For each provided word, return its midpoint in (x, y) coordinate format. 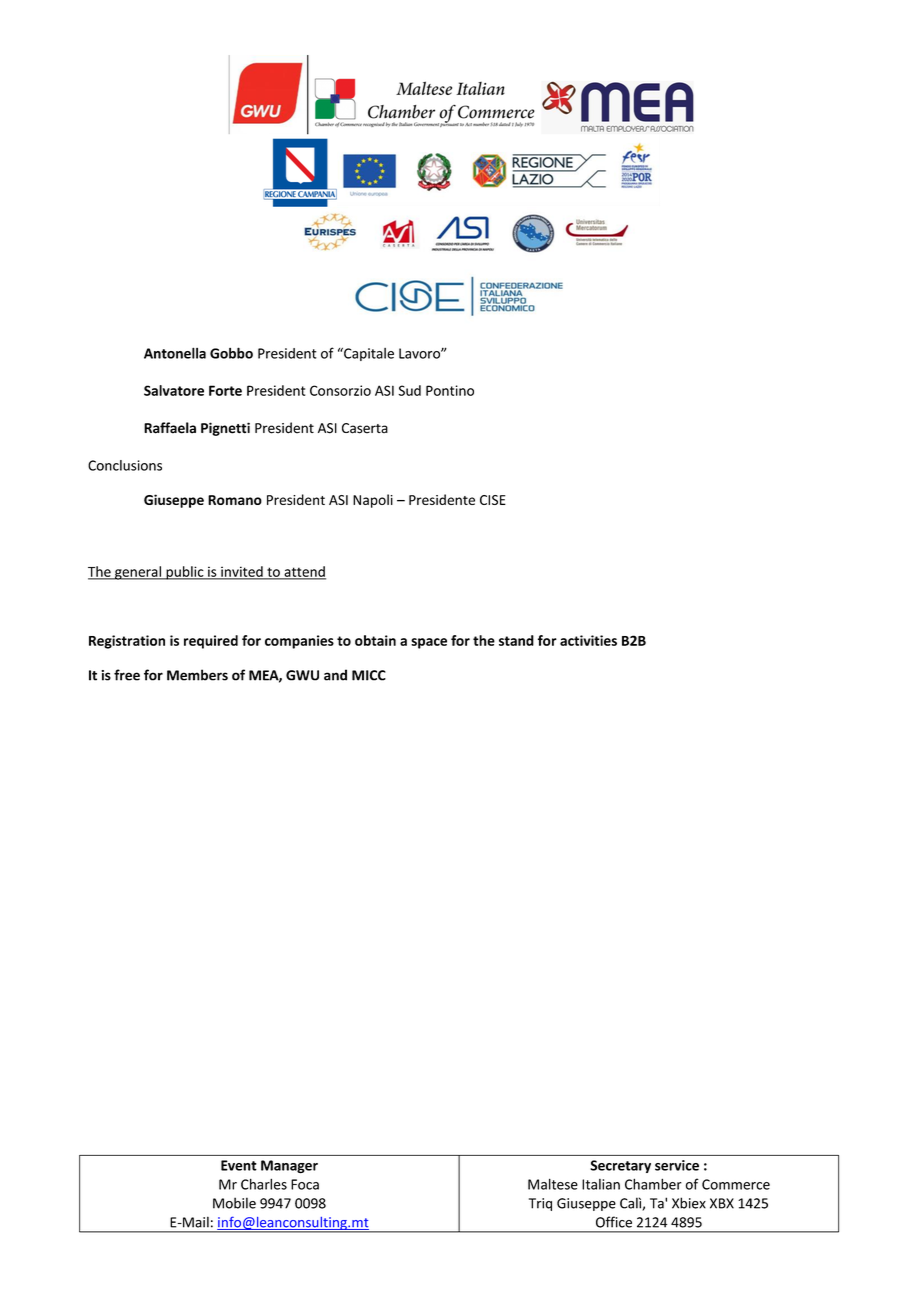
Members (197, 675)
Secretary (620, 1166)
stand (516, 640)
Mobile (234, 1203)
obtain (375, 640)
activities (588, 640)
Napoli (373, 501)
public (185, 573)
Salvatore (174, 390)
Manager (289, 1166)
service (677, 1165)
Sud (409, 390)
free (127, 675)
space (429, 643)
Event (239, 1165)
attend (304, 572)
